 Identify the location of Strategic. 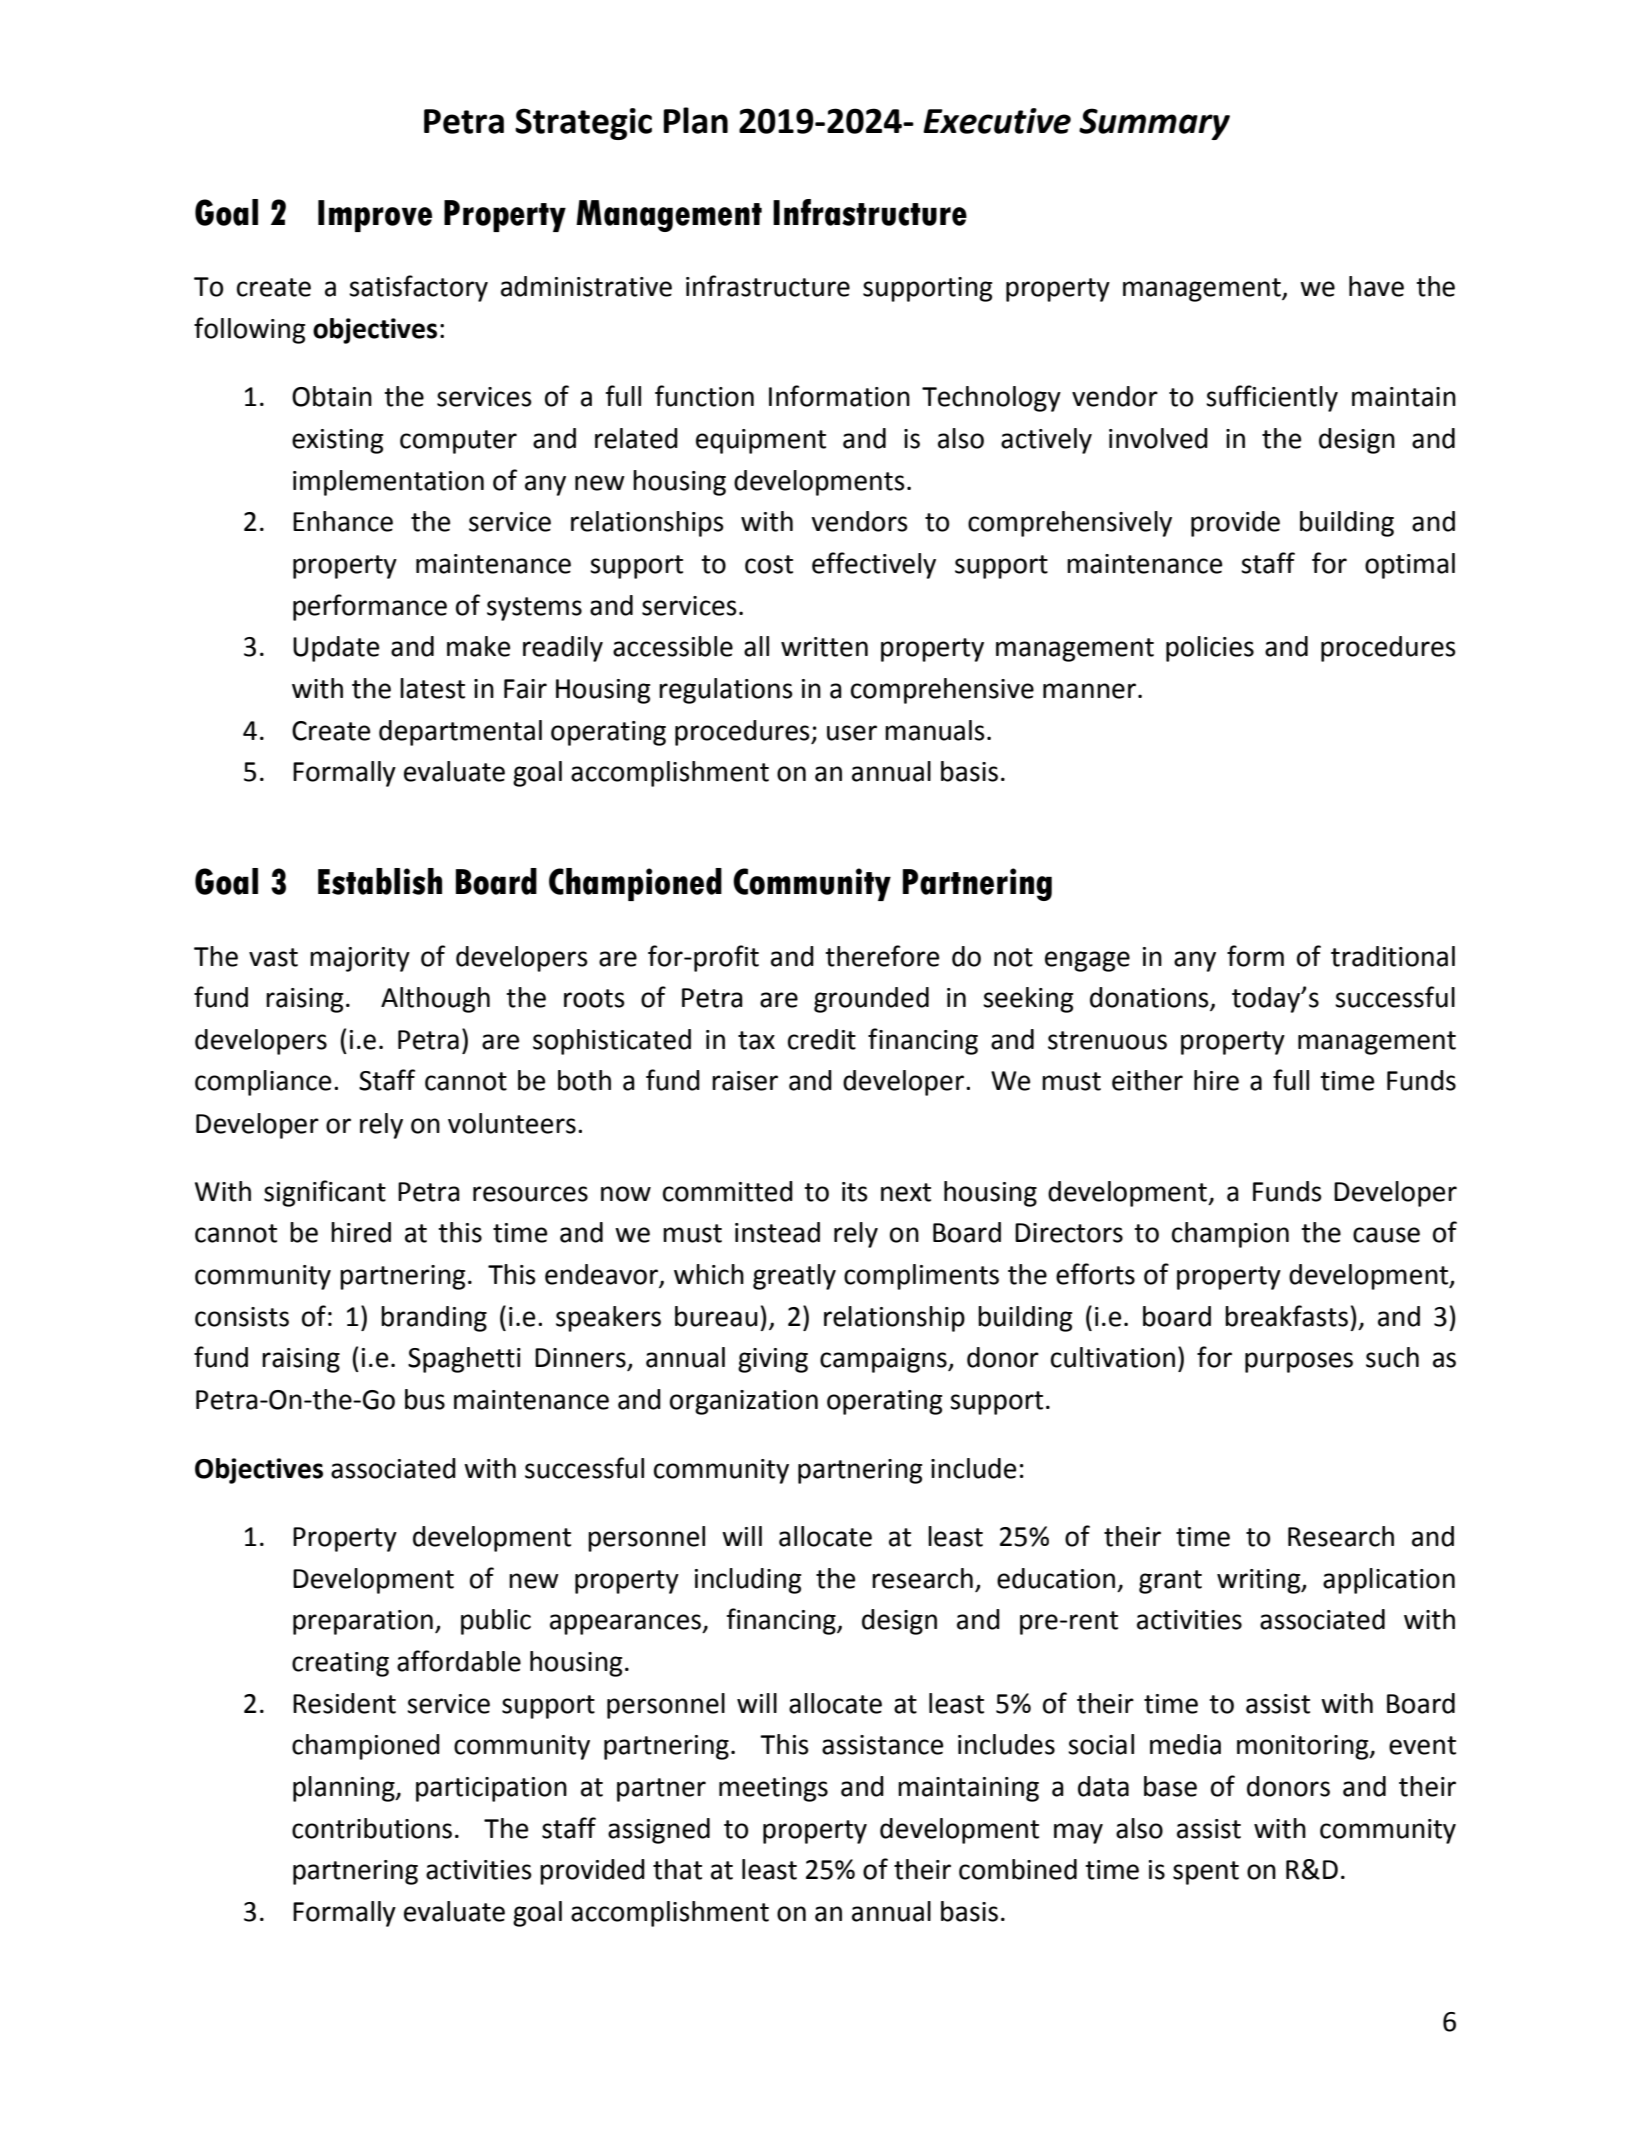
(583, 124).
